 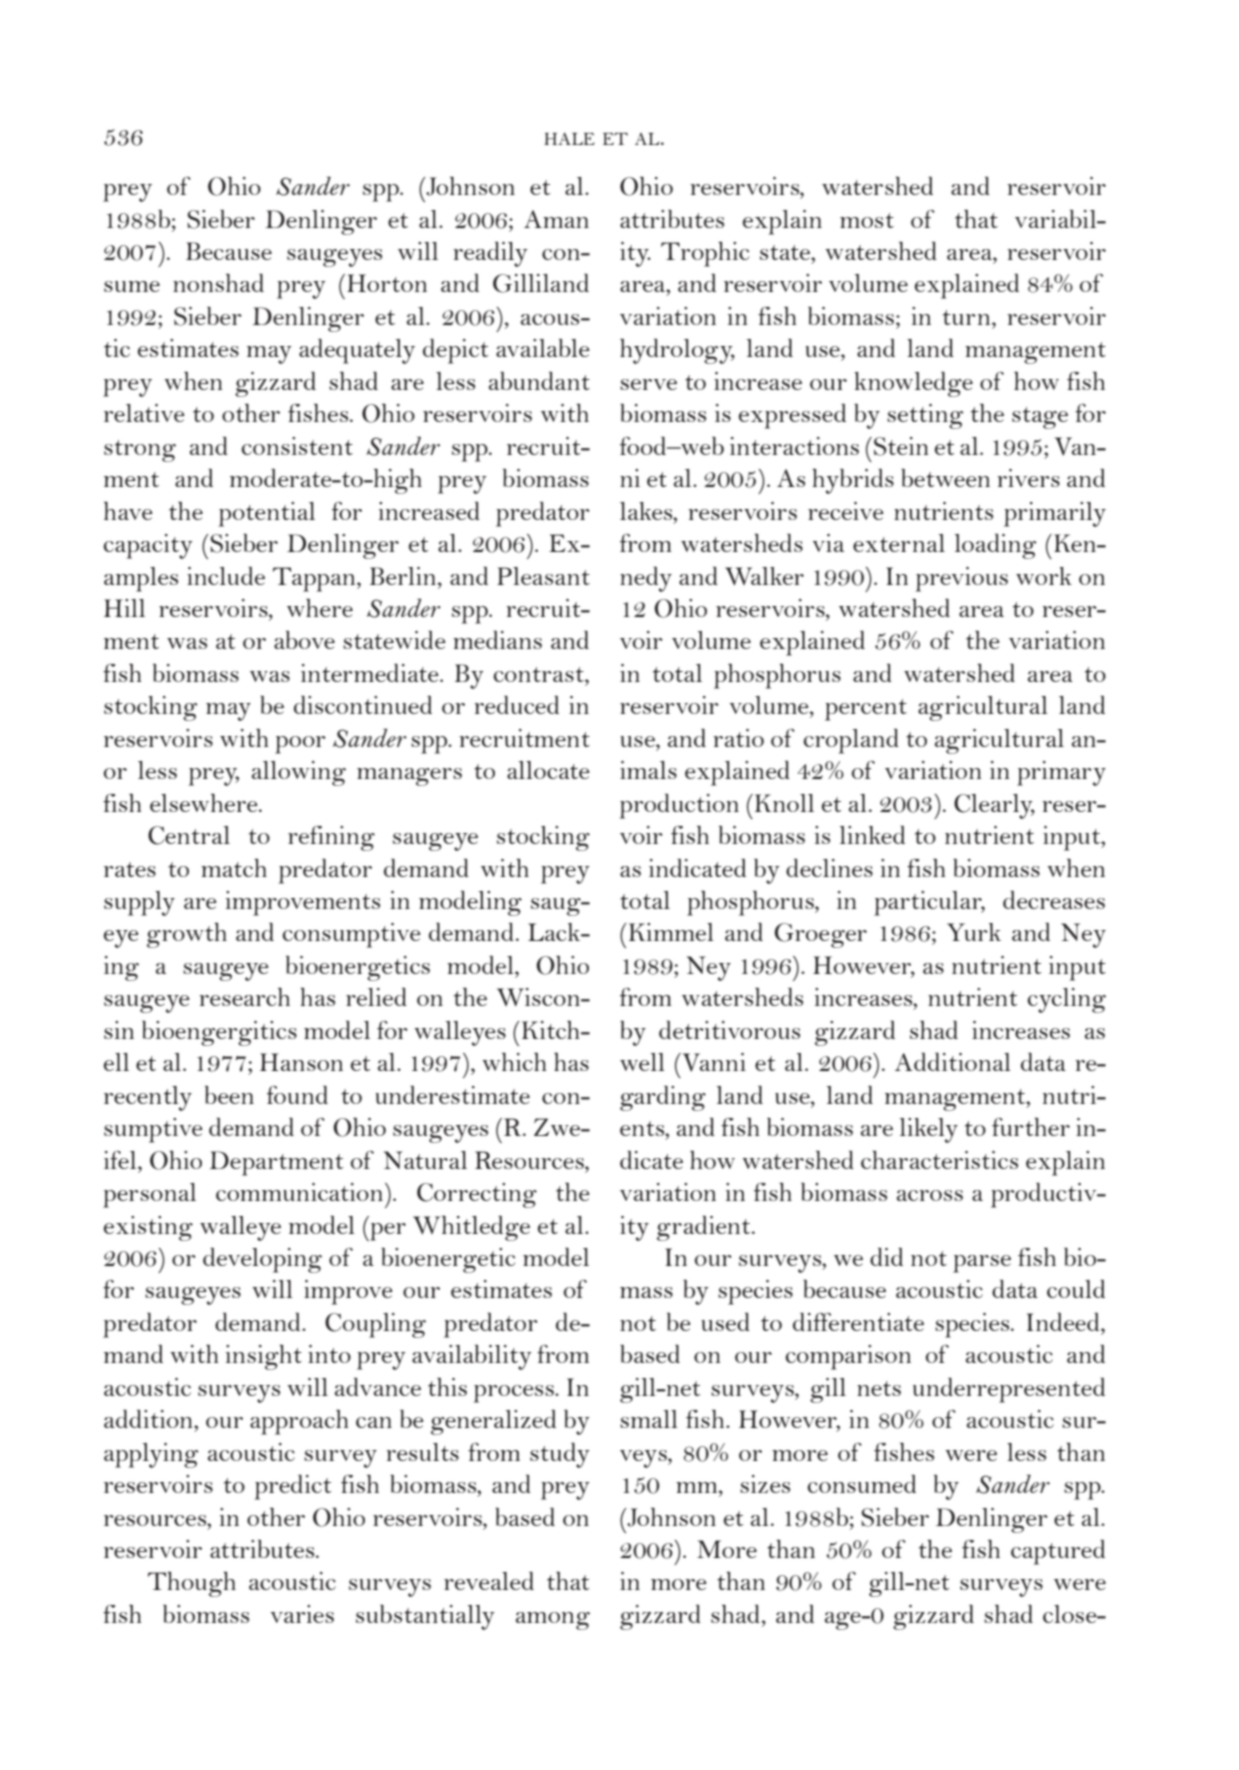 What do you see at coordinates (556, 219) in the screenshot?
I see `Aman` at bounding box center [556, 219].
